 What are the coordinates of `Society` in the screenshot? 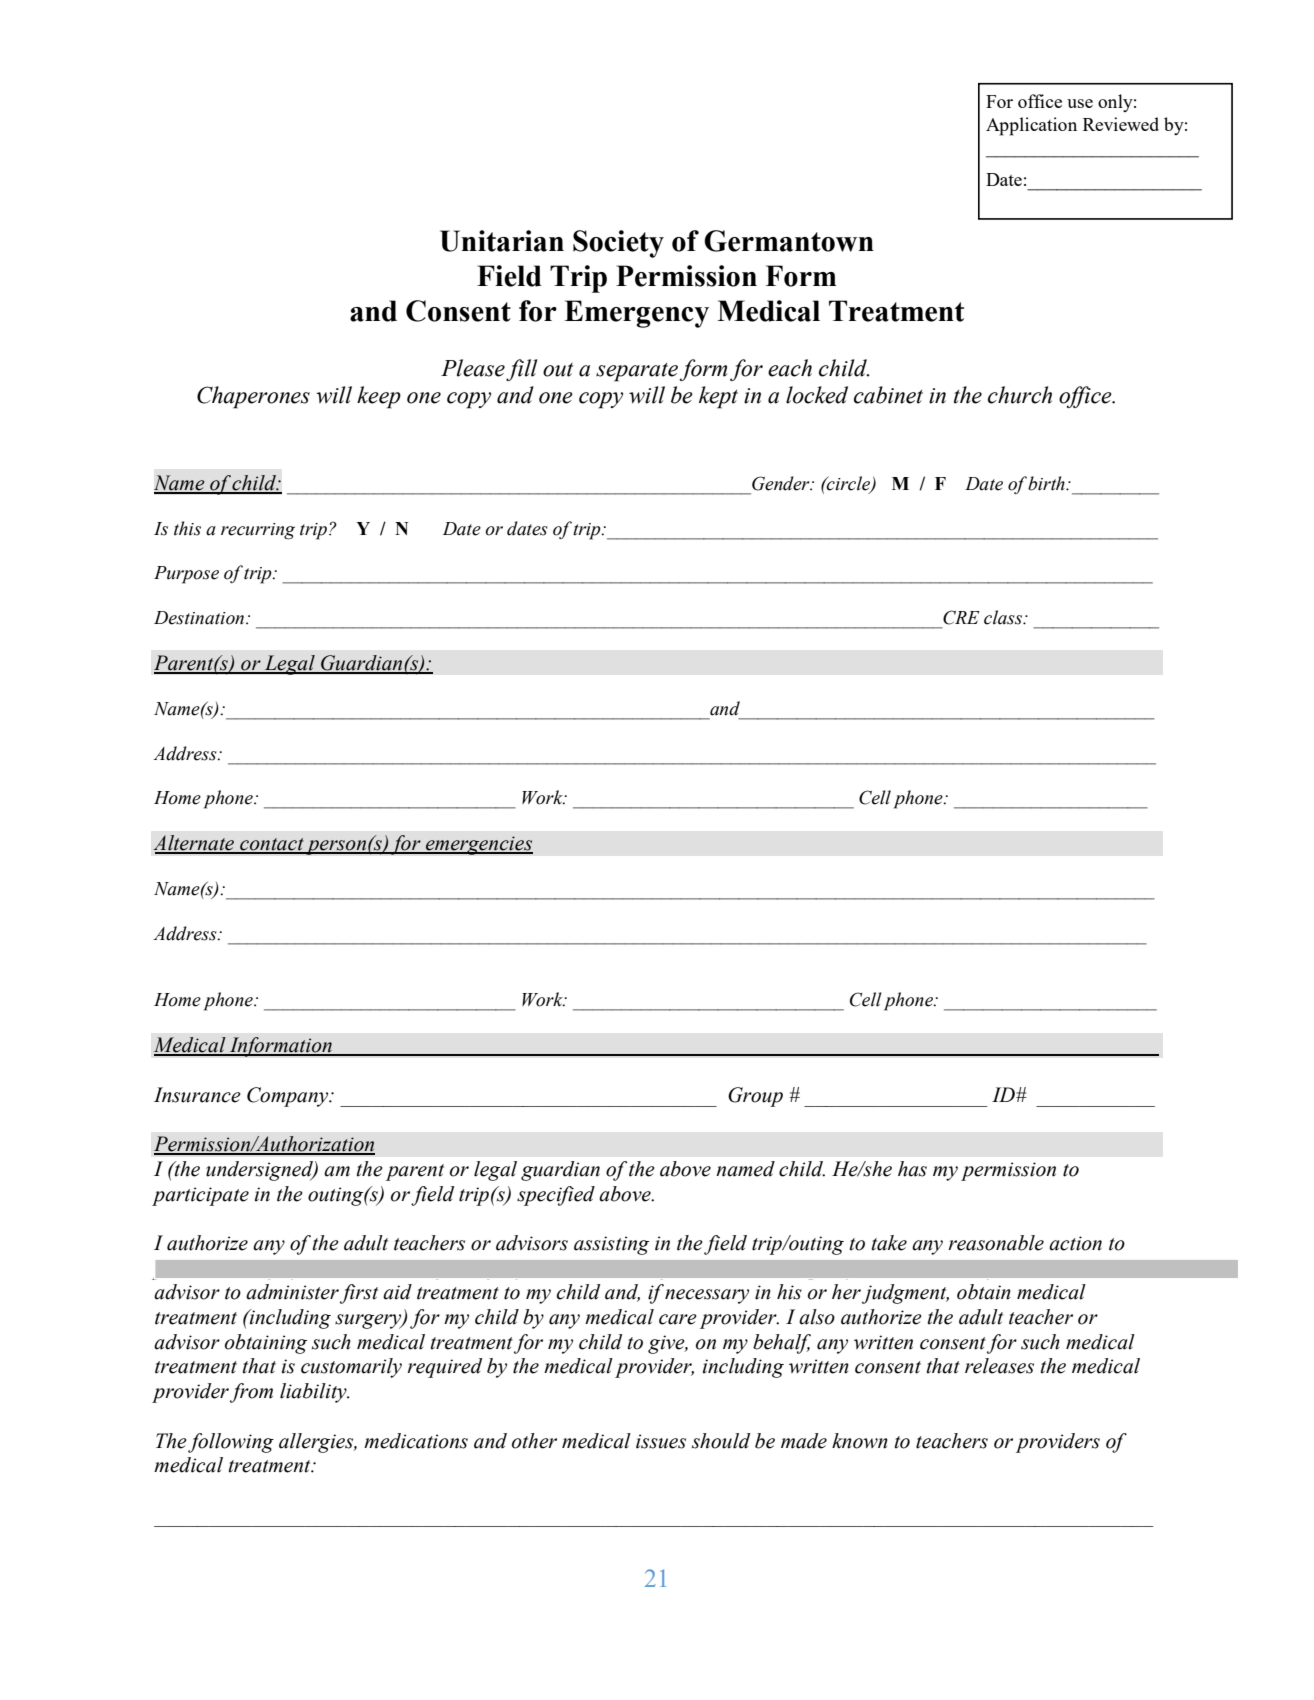 It's located at (618, 244).
